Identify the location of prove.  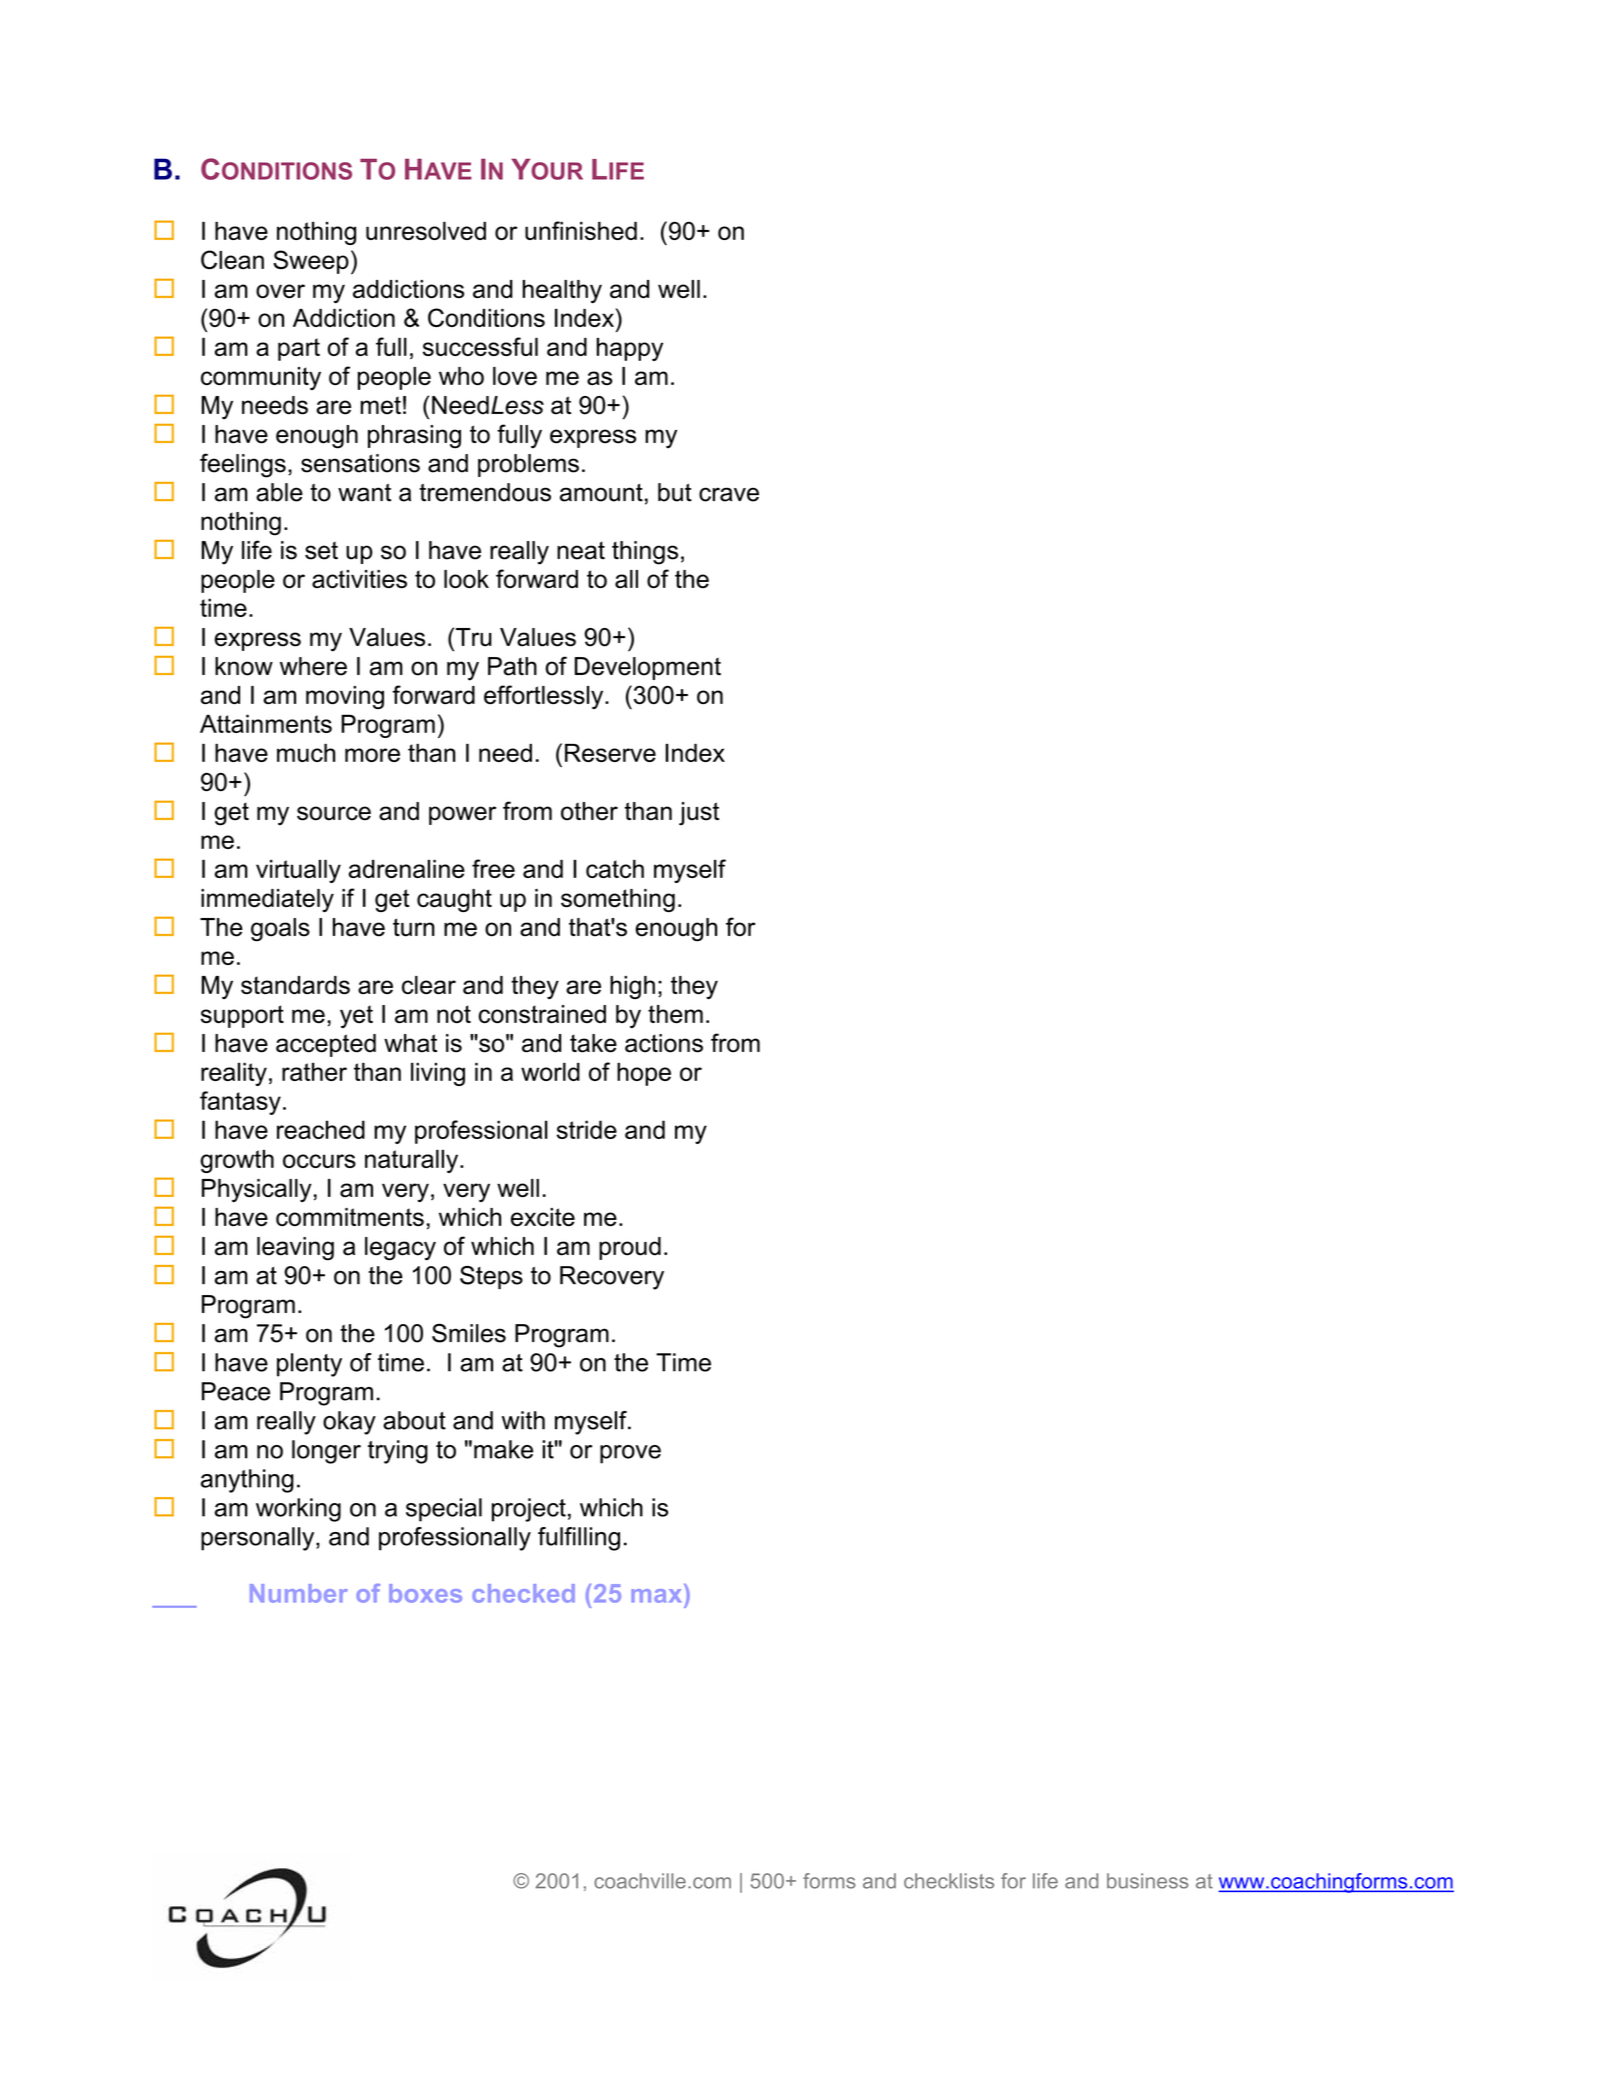
(630, 1454).
